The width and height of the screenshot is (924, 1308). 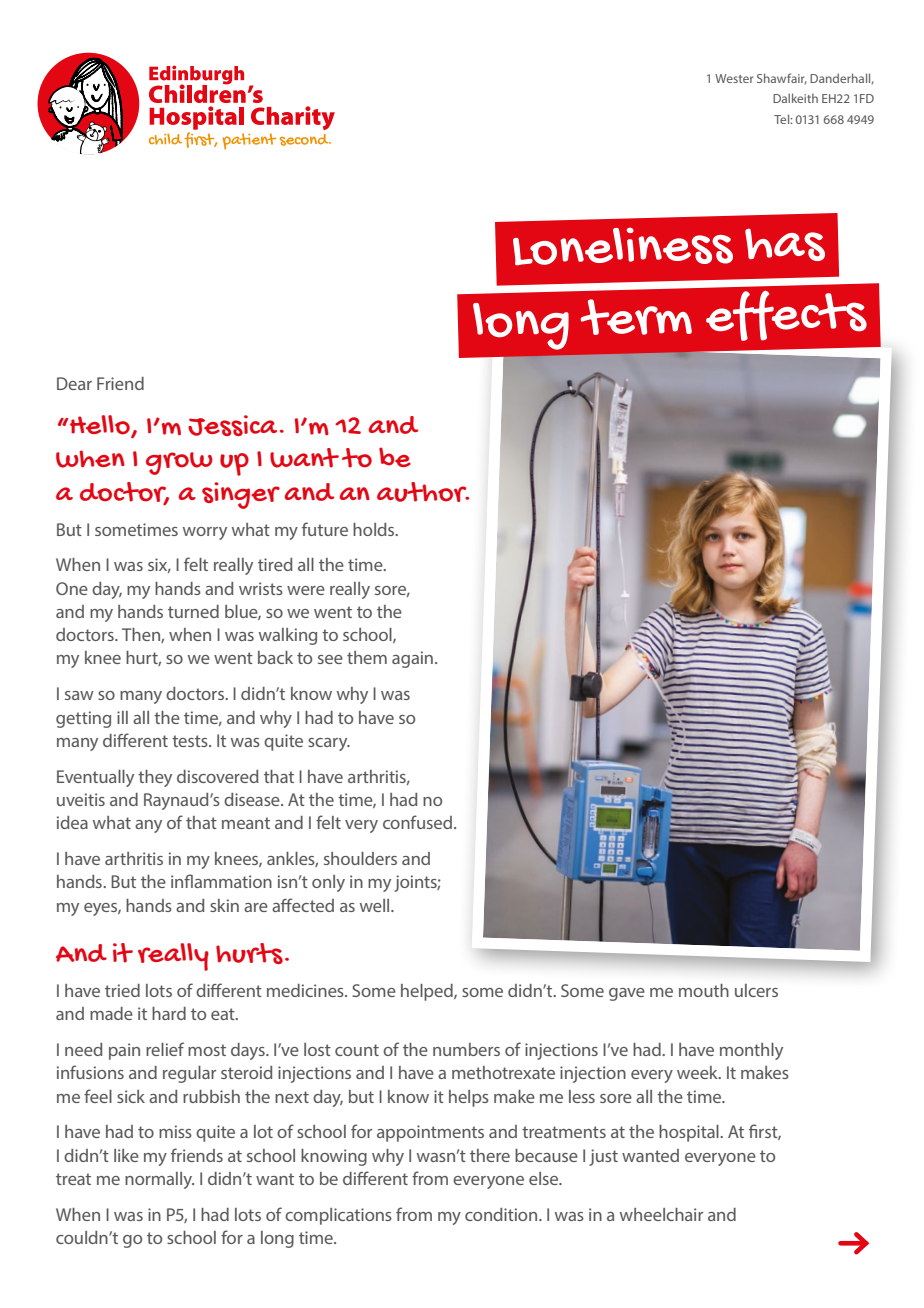 I want to click on helped, so click(x=428, y=992).
